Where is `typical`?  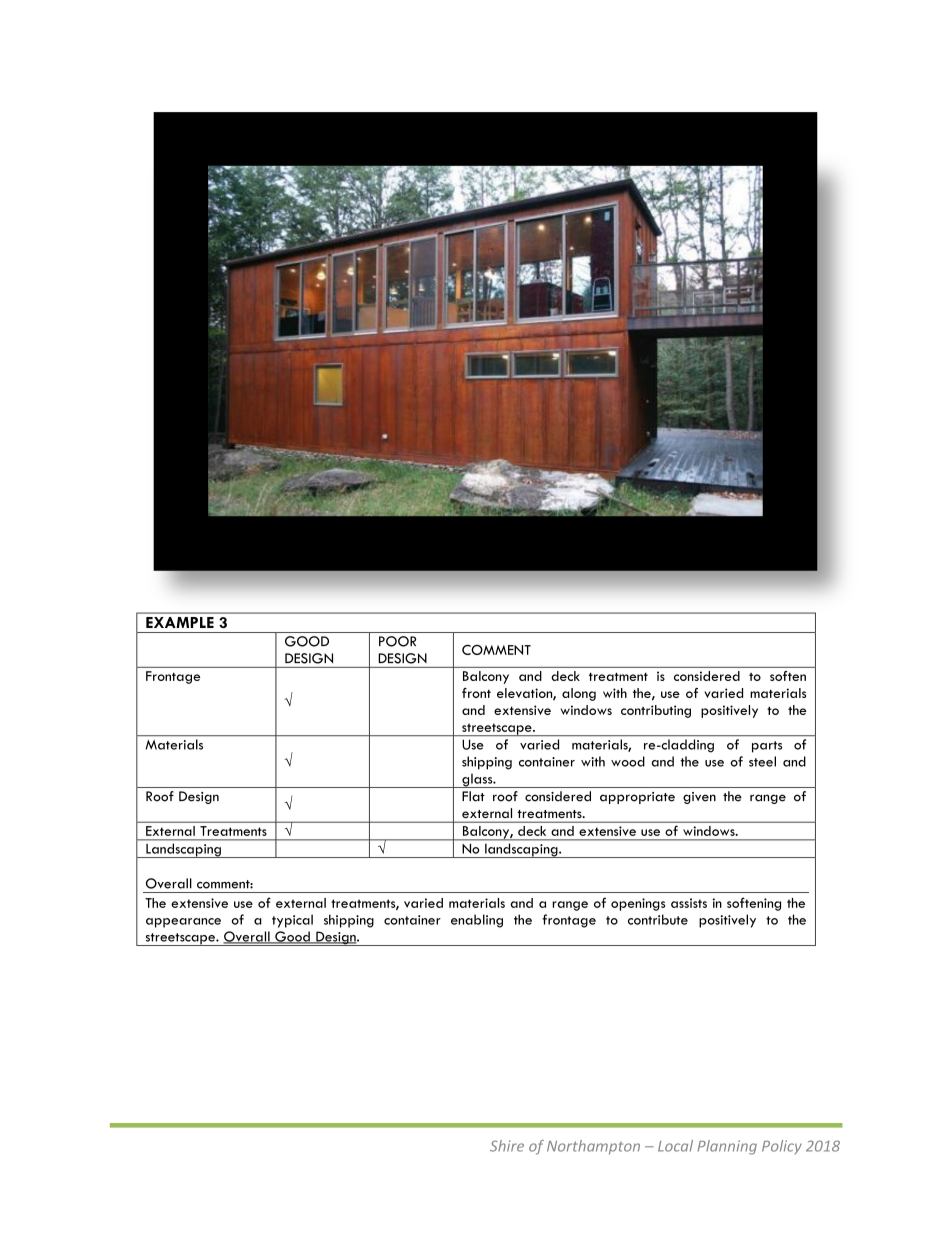 typical is located at coordinates (292, 921).
